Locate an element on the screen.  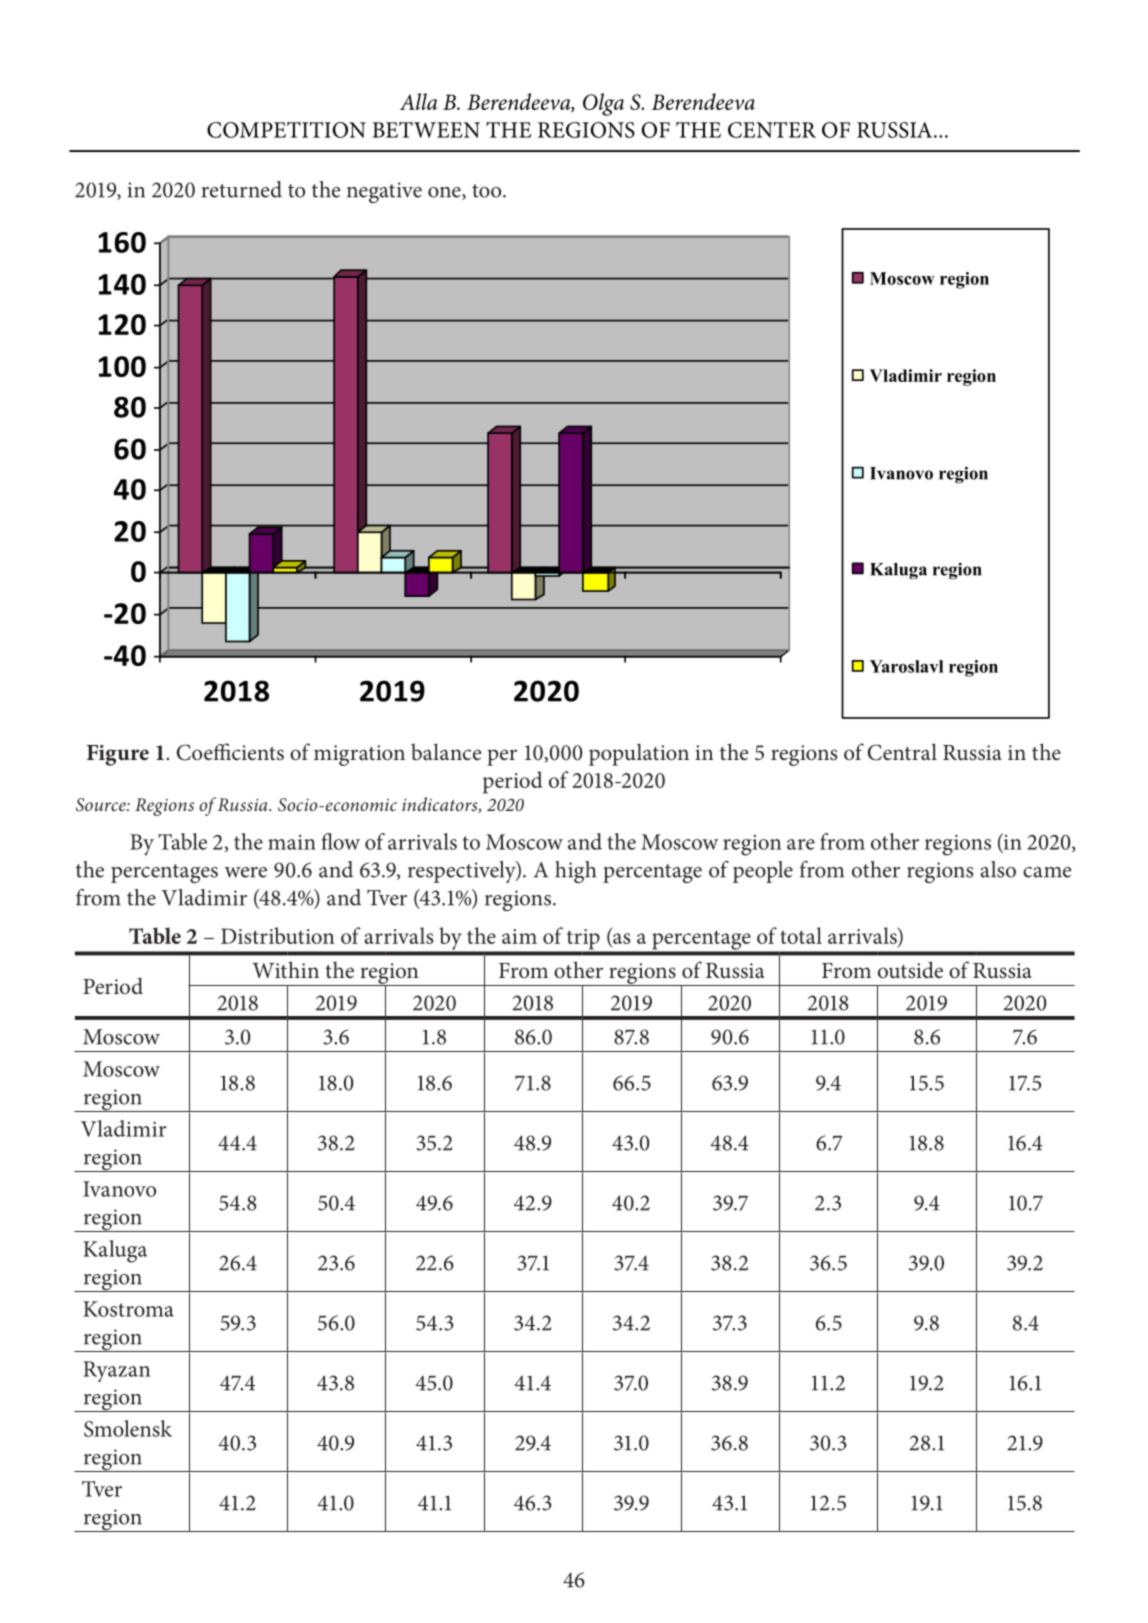
outside is located at coordinates (910, 970).
